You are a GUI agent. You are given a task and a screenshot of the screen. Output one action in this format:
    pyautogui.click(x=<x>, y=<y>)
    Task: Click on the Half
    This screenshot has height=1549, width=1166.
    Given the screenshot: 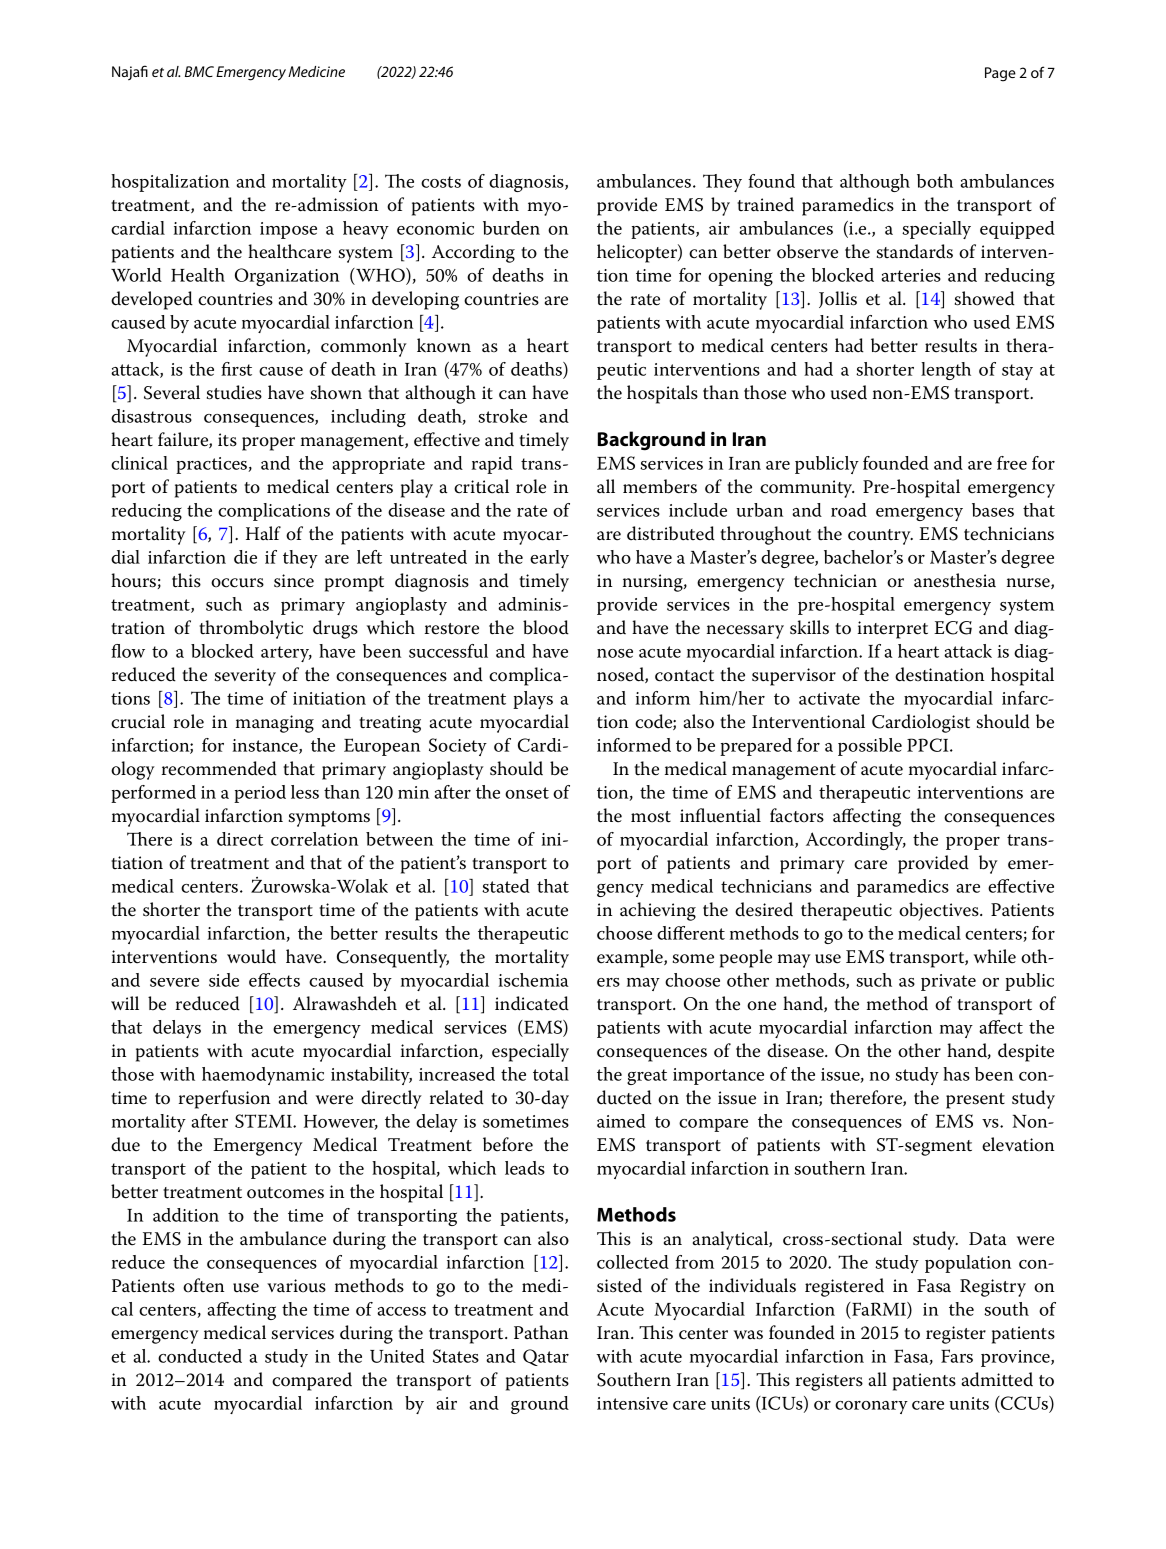 What is the action you would take?
    pyautogui.click(x=263, y=533)
